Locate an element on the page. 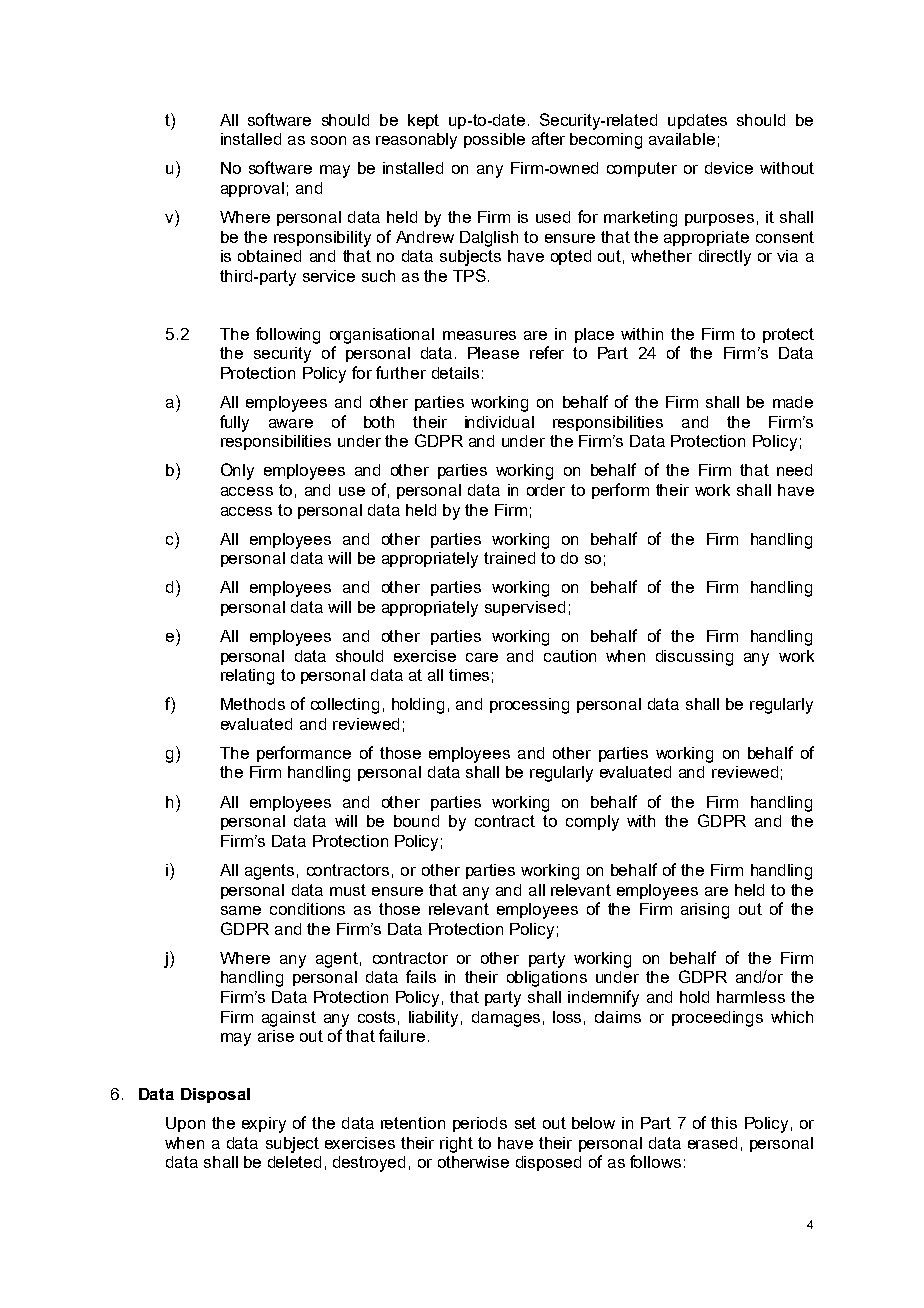 Image resolution: width=924 pixels, height=1308 pixels. approval is located at coordinates (252, 189).
